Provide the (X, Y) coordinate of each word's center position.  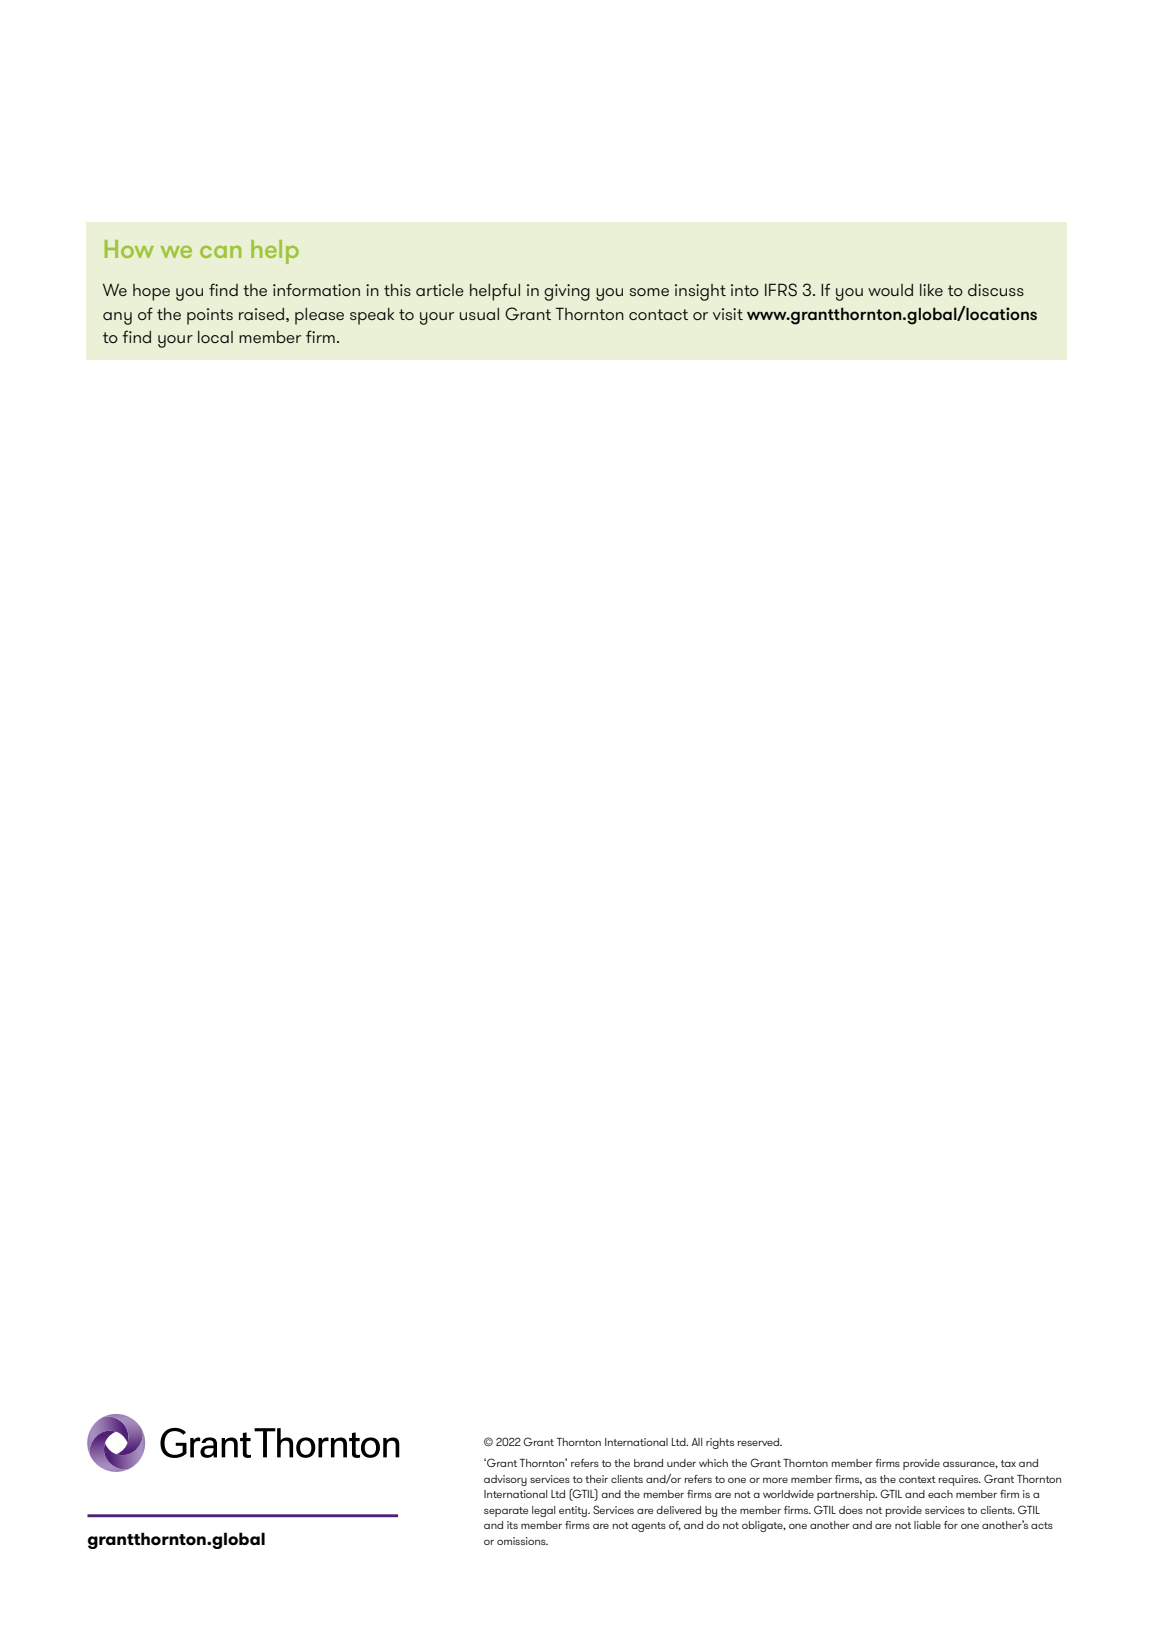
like (931, 290)
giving (567, 292)
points (210, 316)
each (940, 1494)
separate (506, 1512)
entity (574, 1511)
